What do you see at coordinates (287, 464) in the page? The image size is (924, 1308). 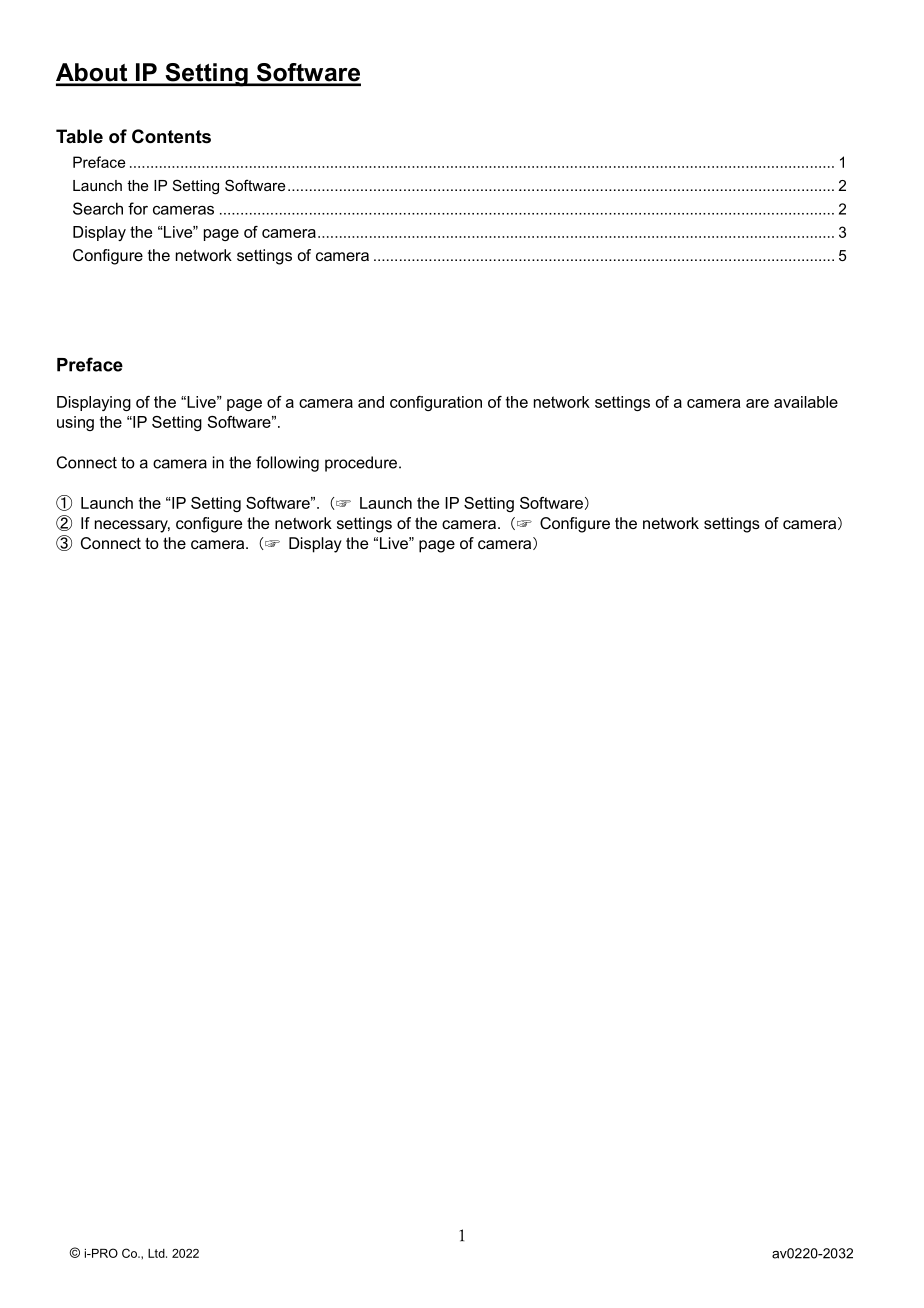 I see `following` at bounding box center [287, 464].
